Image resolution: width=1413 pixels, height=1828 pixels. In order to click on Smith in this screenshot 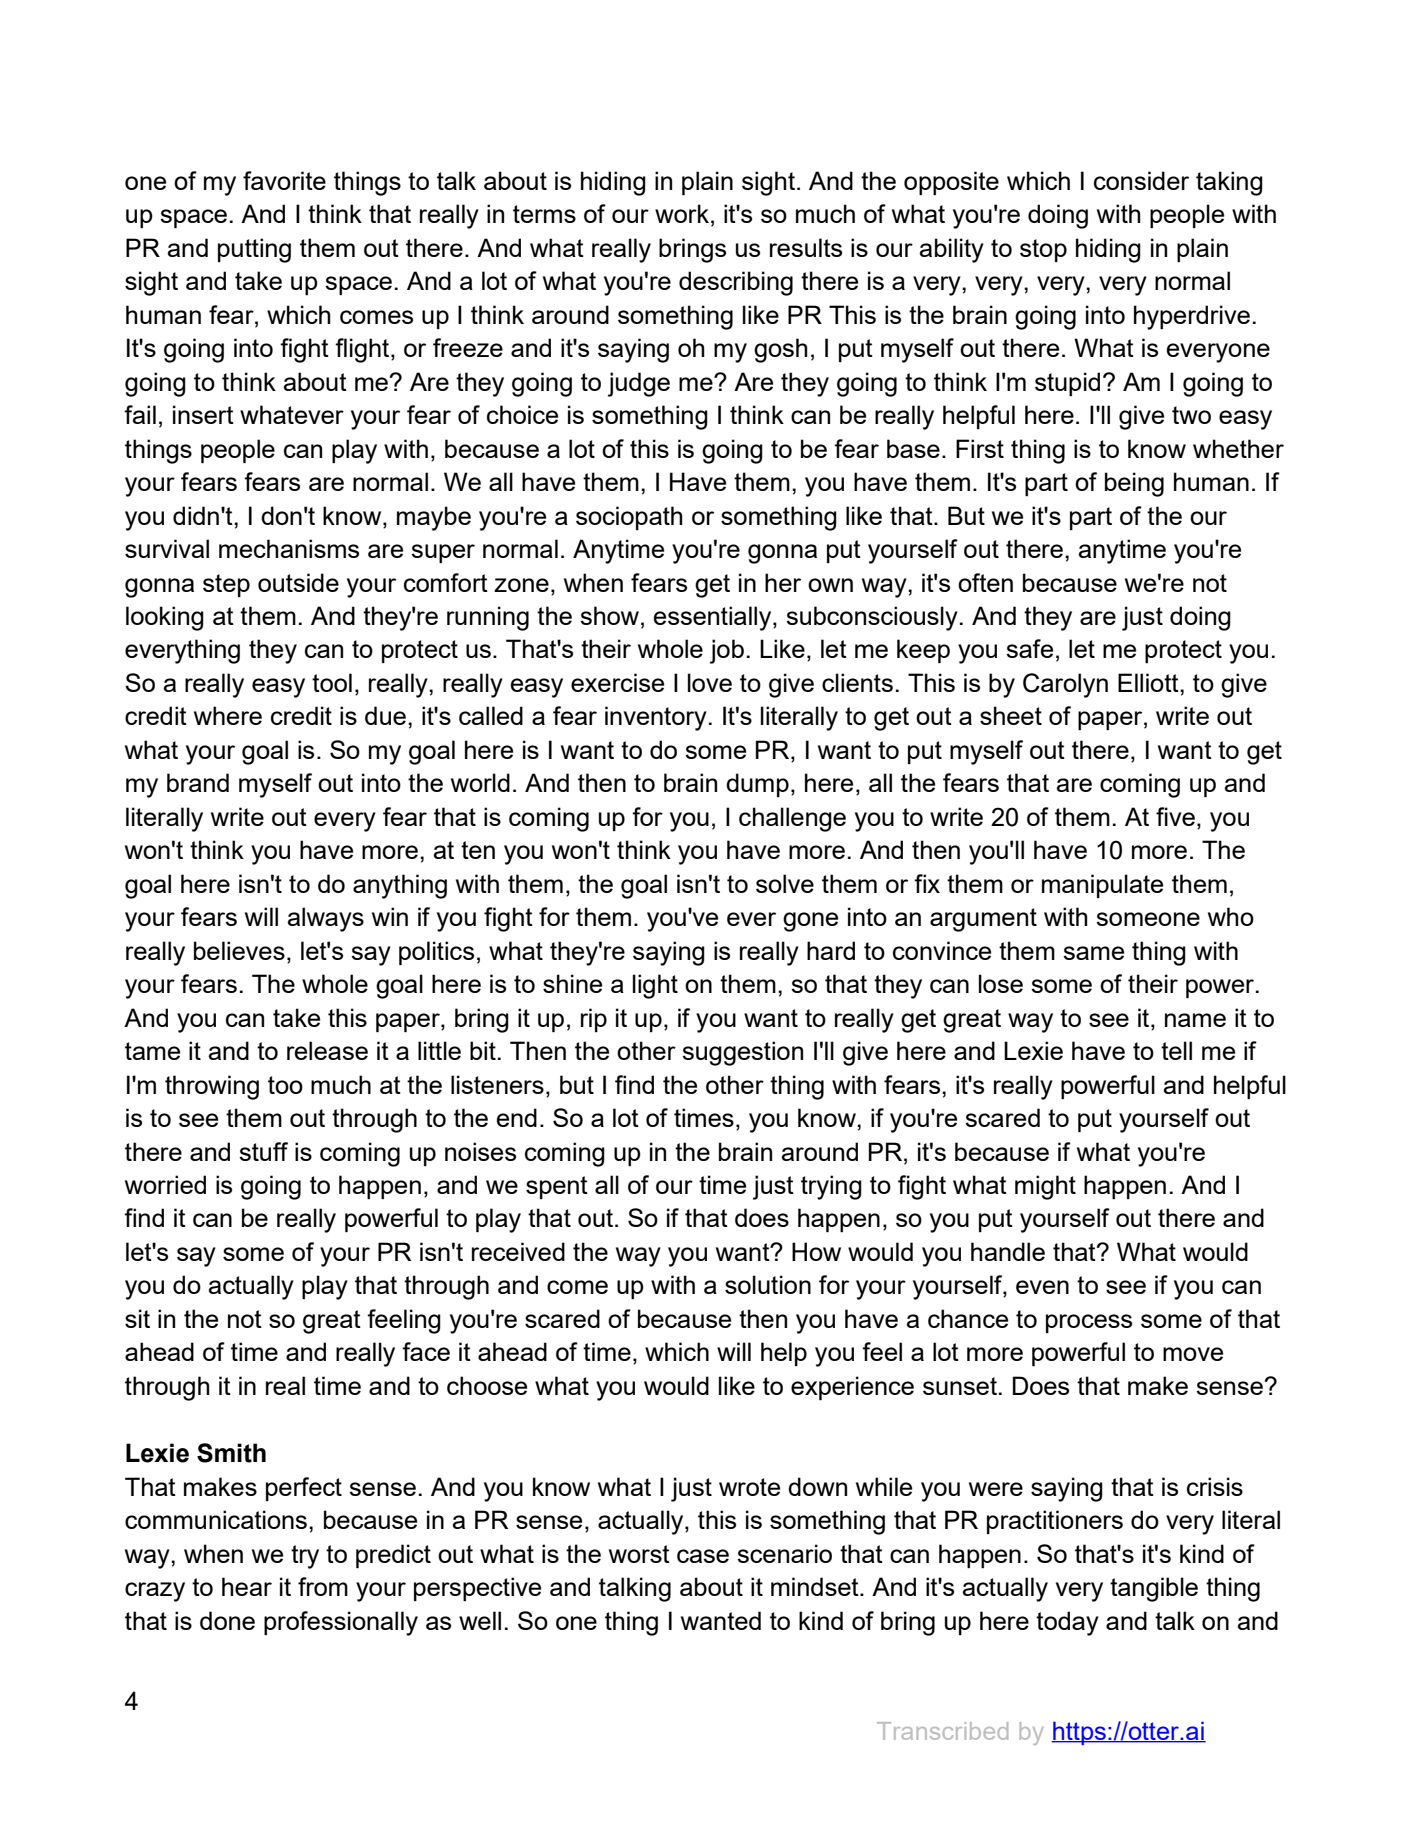, I will do `click(231, 1453)`.
